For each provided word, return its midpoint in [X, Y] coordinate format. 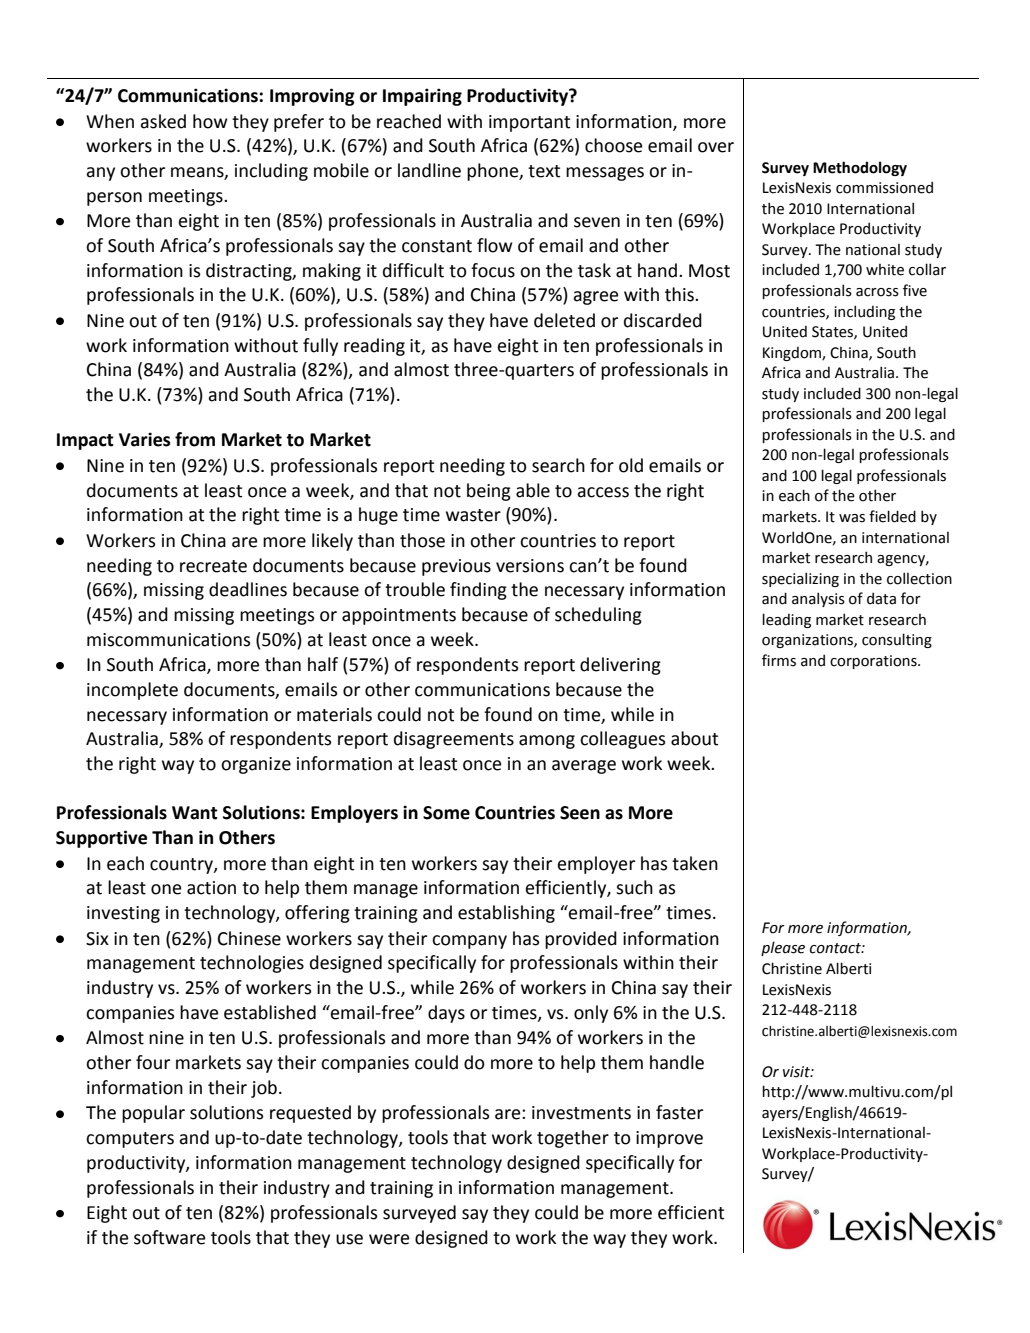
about [695, 738]
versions [530, 566]
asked [163, 121]
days [446, 1014]
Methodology [860, 168]
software [169, 1237]
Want [195, 813]
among [547, 742]
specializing [800, 579]
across [877, 292]
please [783, 948]
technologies [252, 964]
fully [320, 347]
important [530, 123]
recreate [213, 566]
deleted [564, 320]
